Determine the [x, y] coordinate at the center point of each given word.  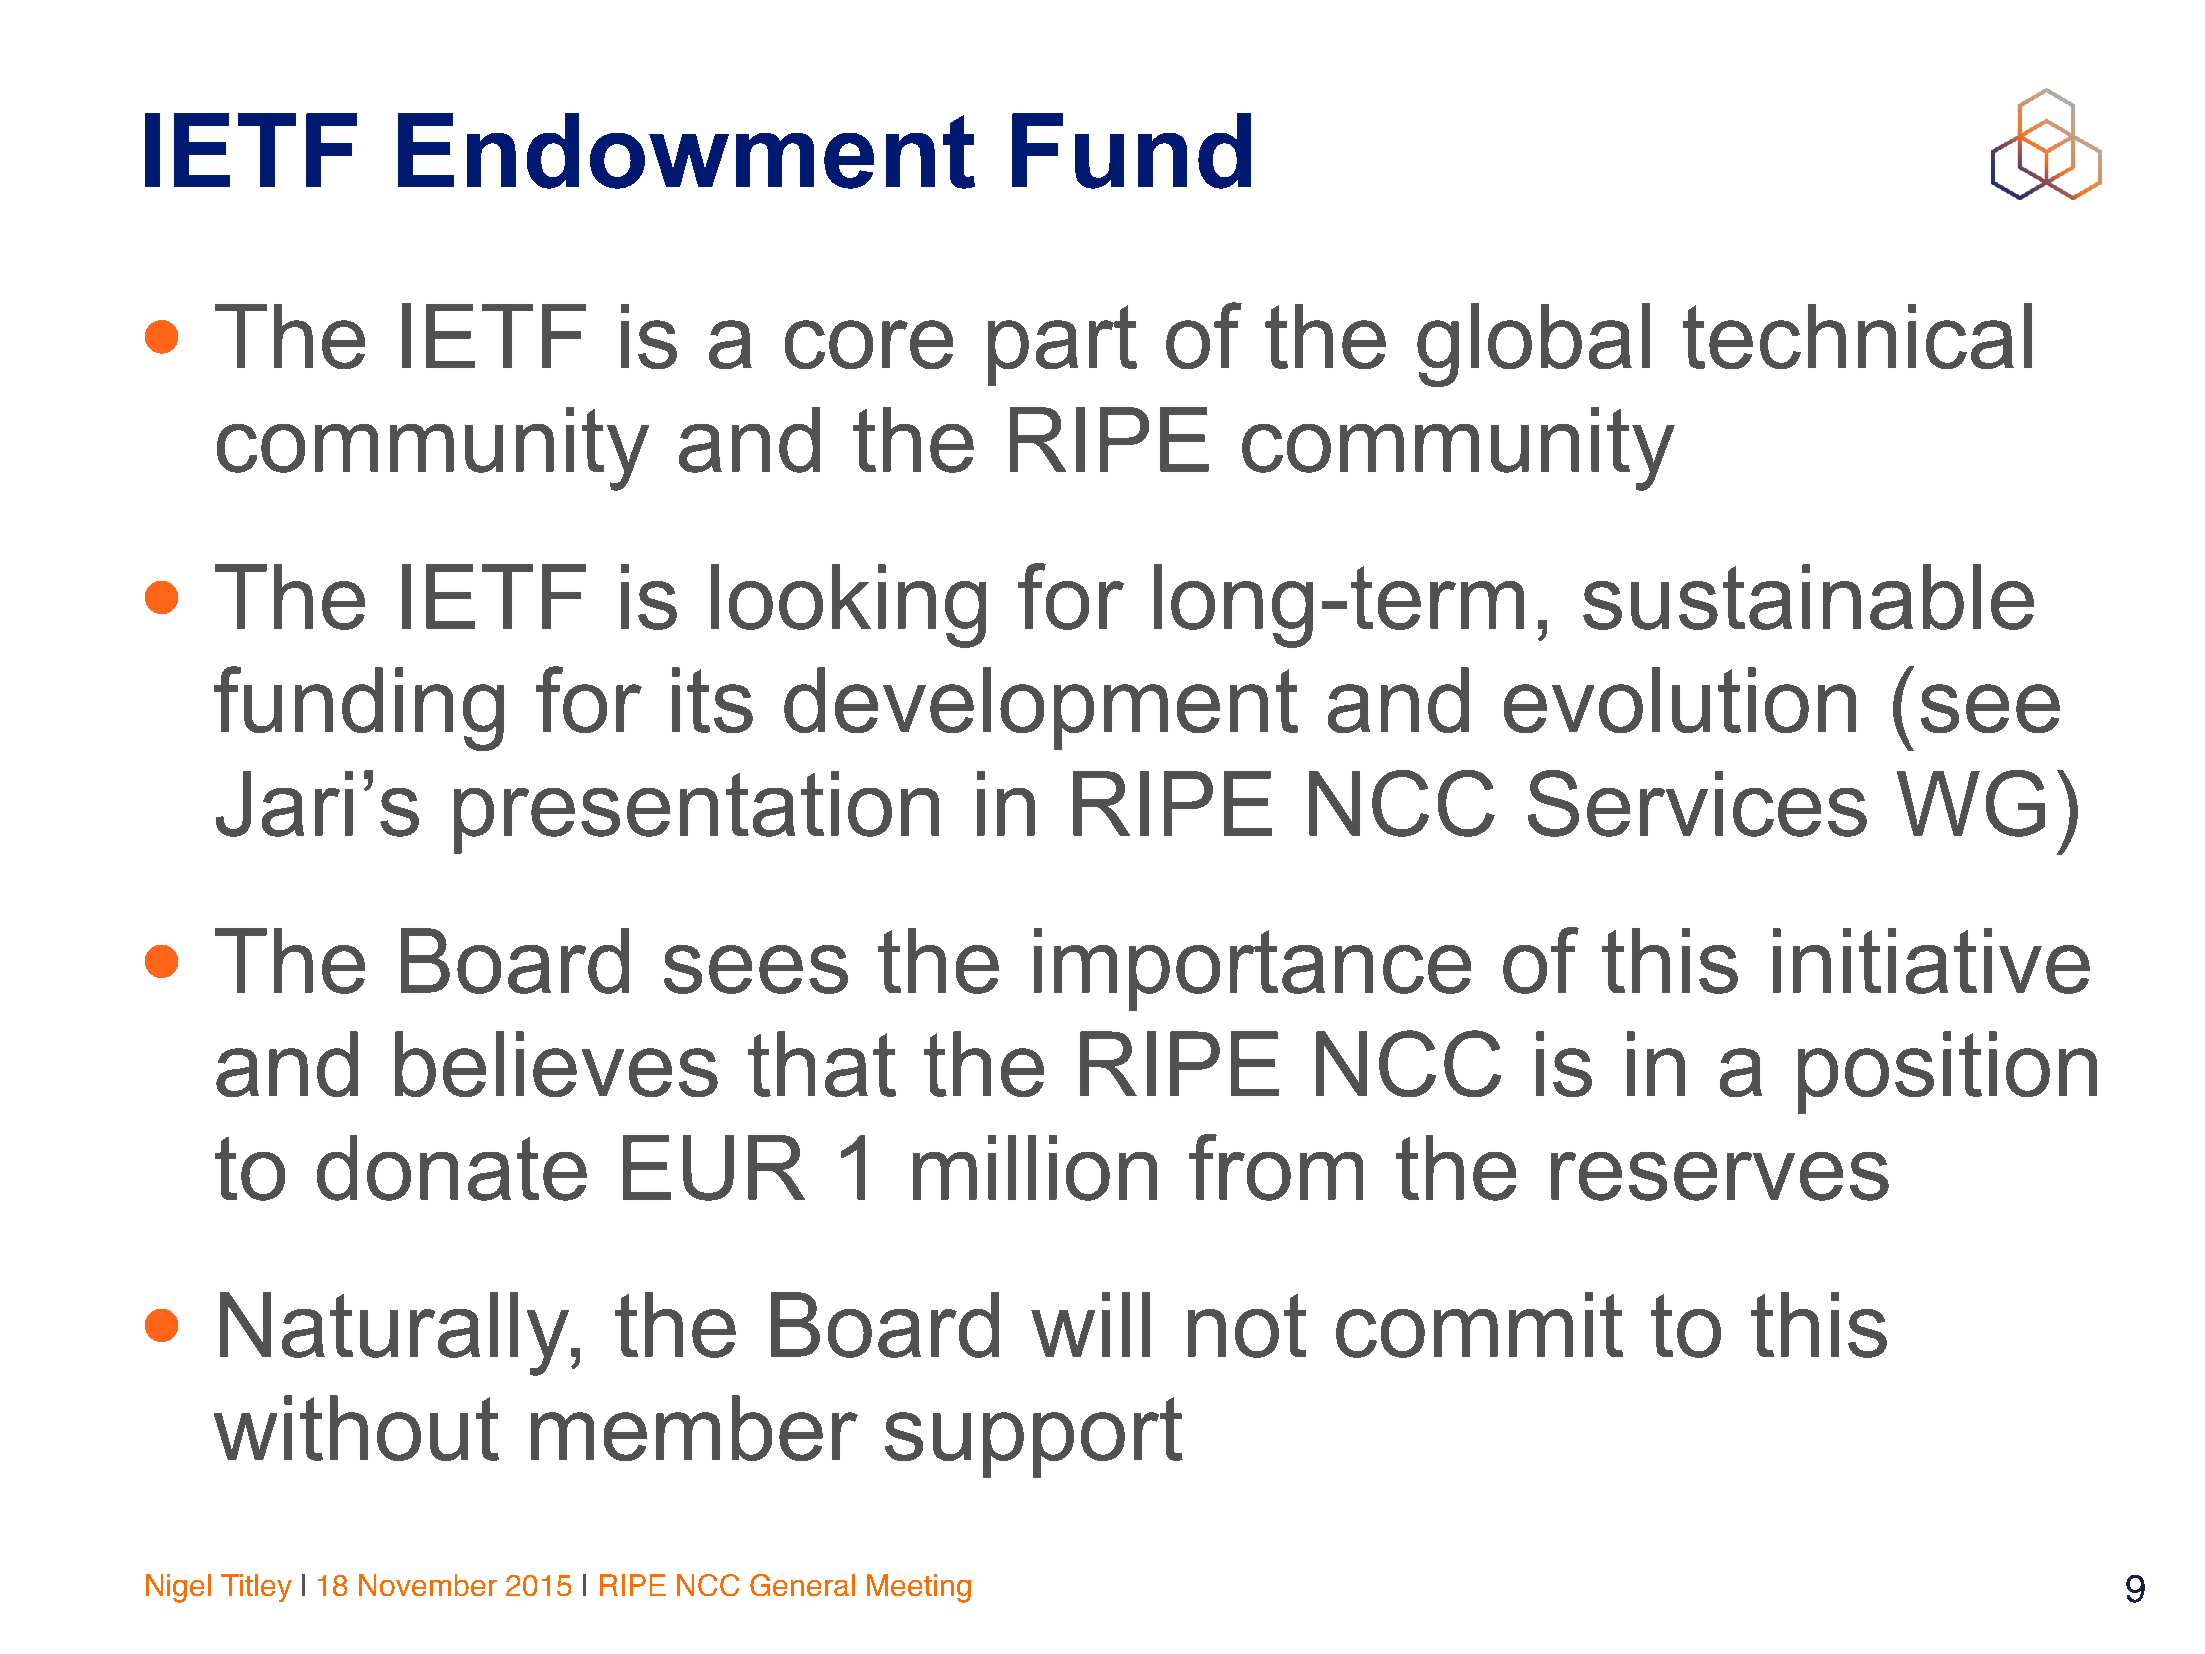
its [712, 700]
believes [556, 1064]
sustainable [1808, 597]
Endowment [686, 151]
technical [1857, 336]
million [1035, 1168]
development [1041, 708]
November [428, 1585]
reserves [1720, 1176]
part [1062, 345]
